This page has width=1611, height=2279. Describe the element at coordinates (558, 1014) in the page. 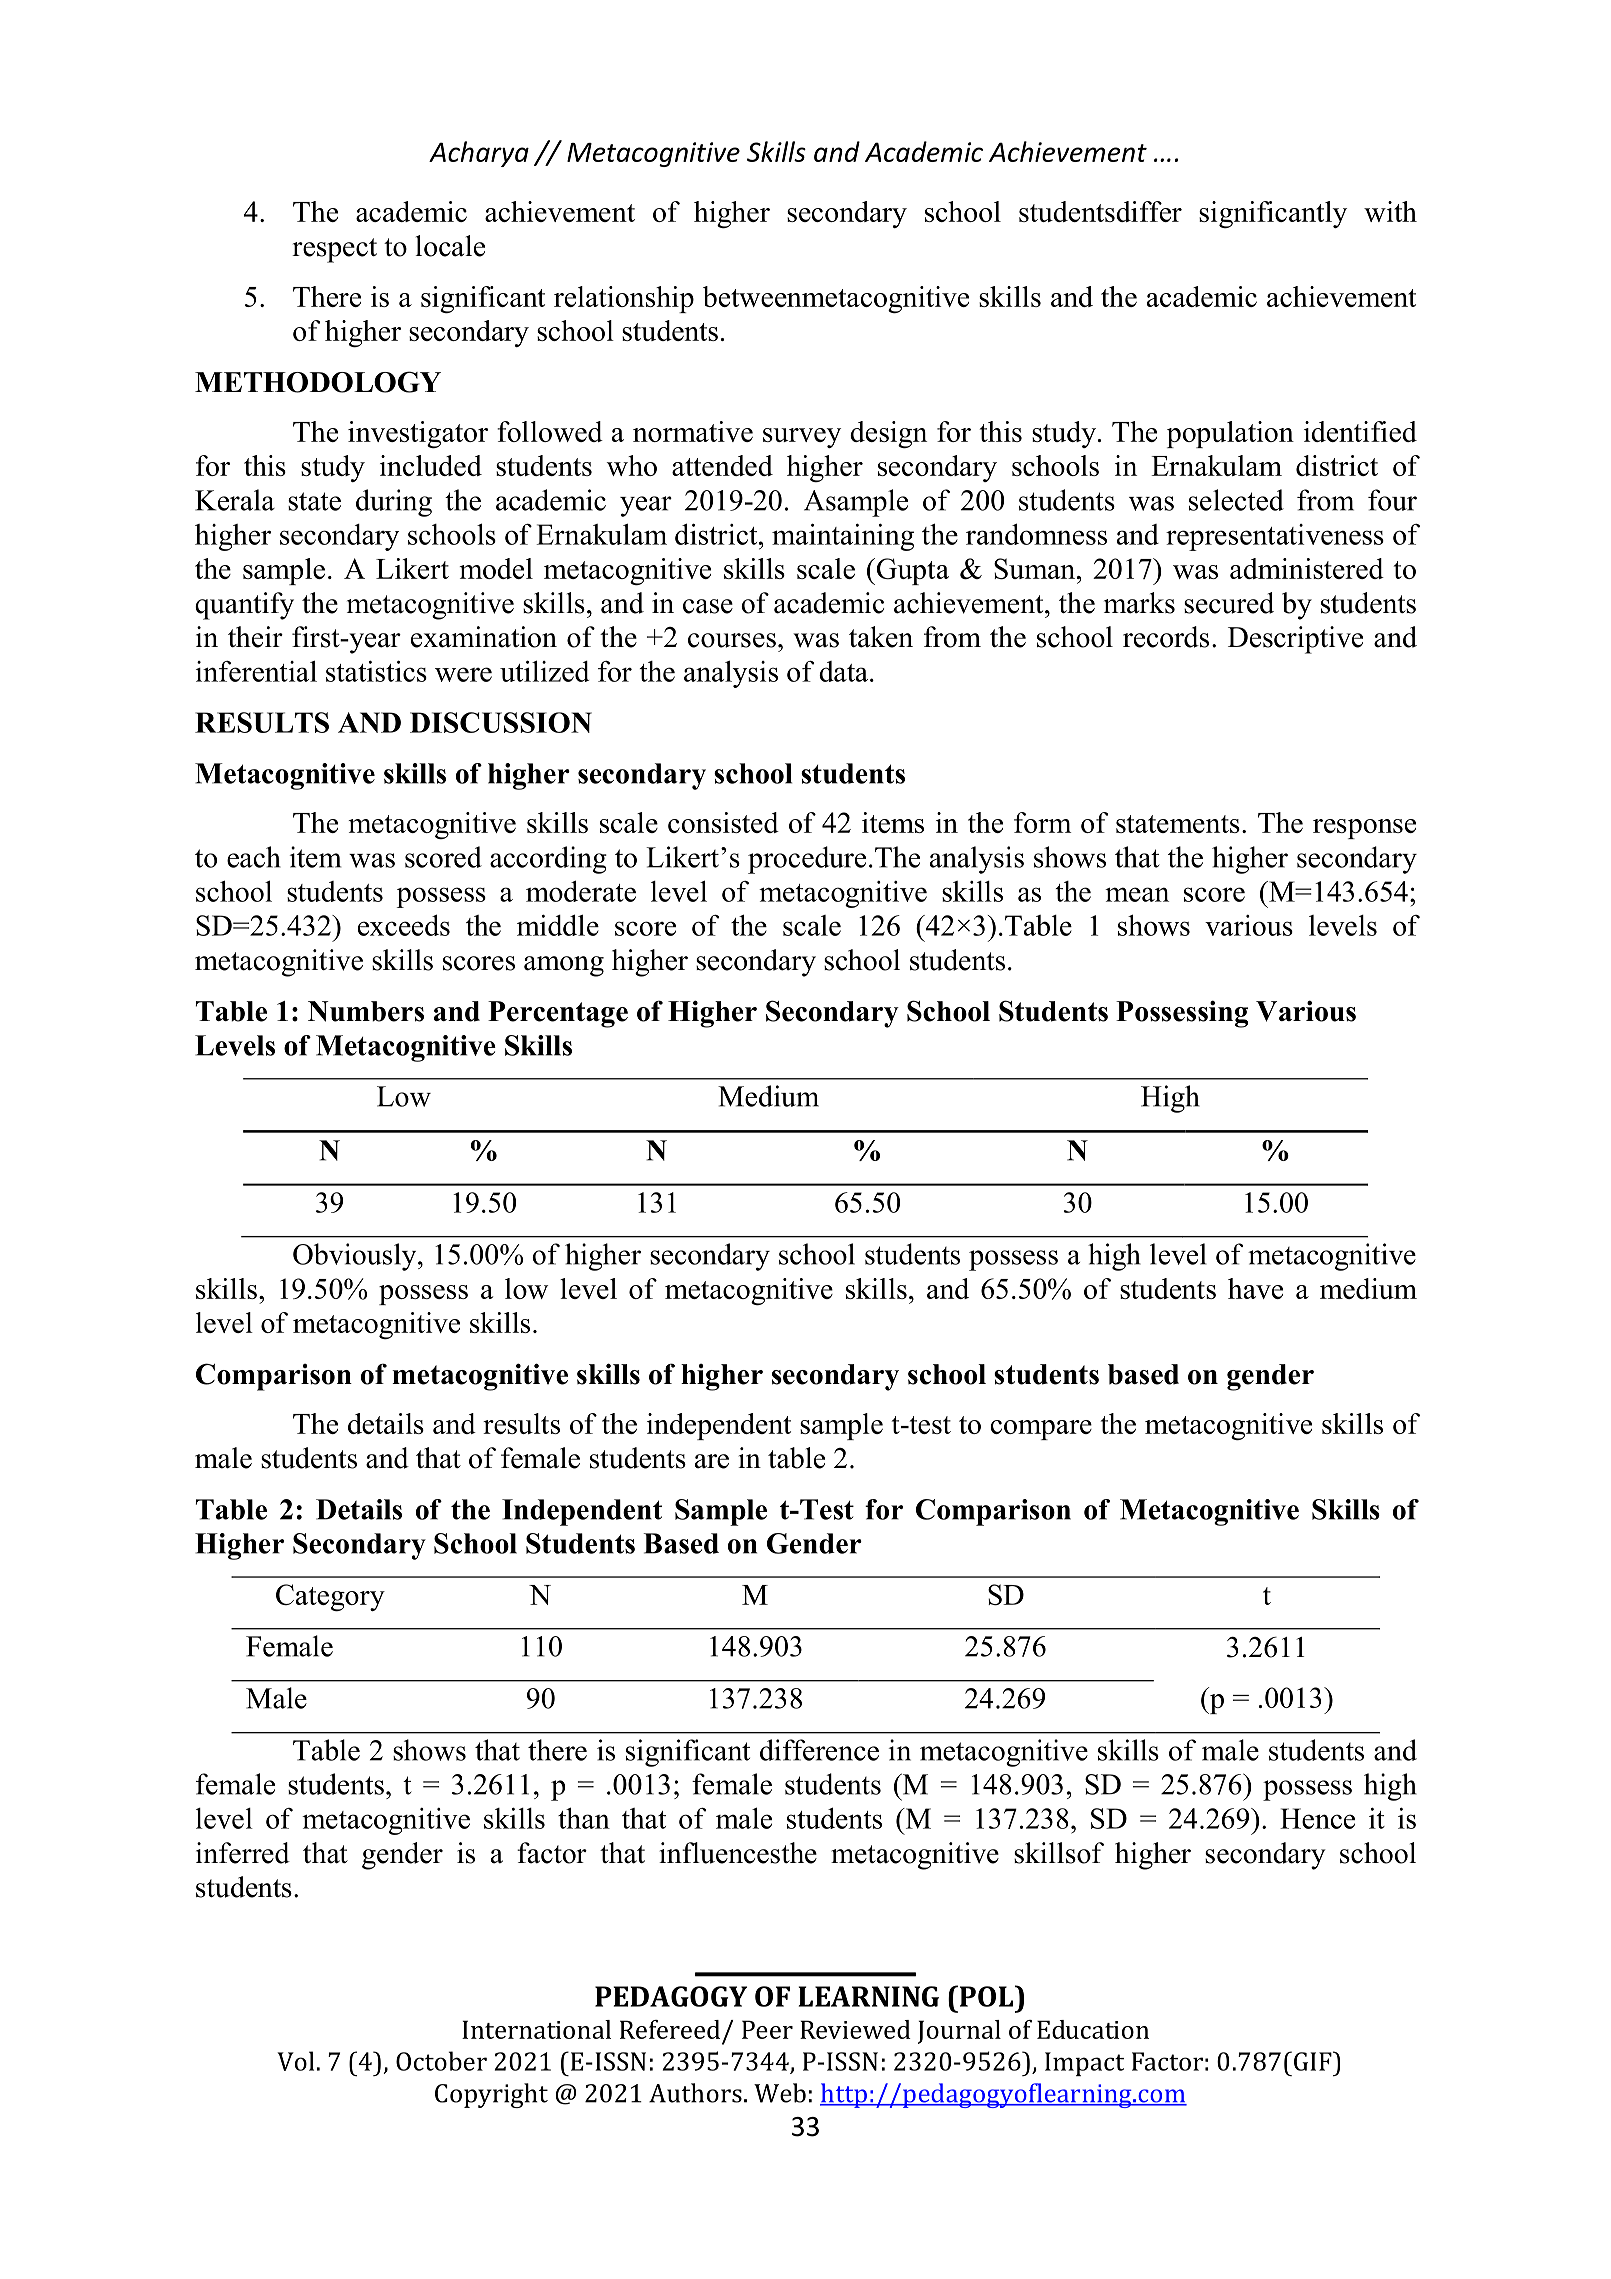

I see `Percentage` at that location.
